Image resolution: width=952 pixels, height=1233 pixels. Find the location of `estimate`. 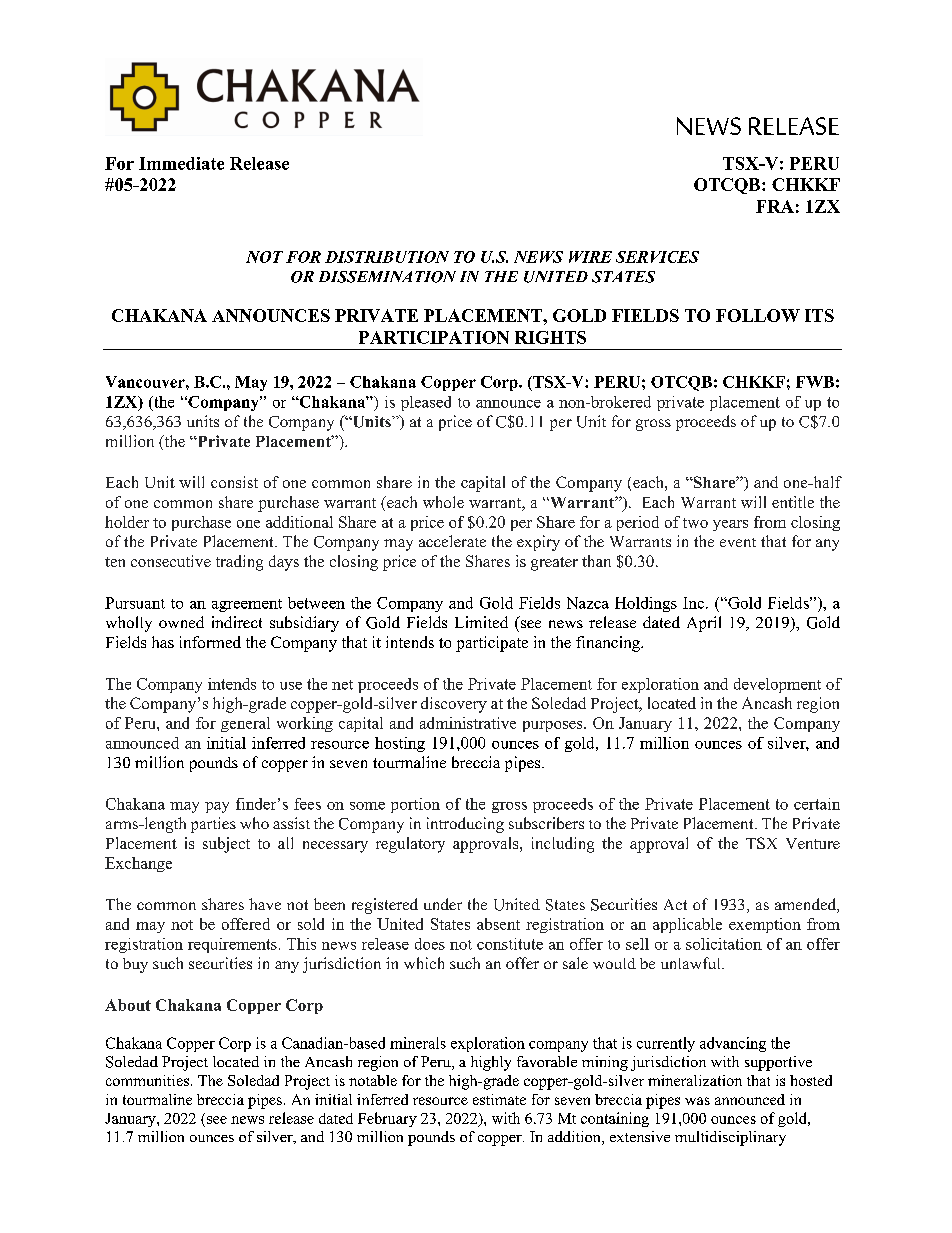

estimate is located at coordinates (499, 1099).
